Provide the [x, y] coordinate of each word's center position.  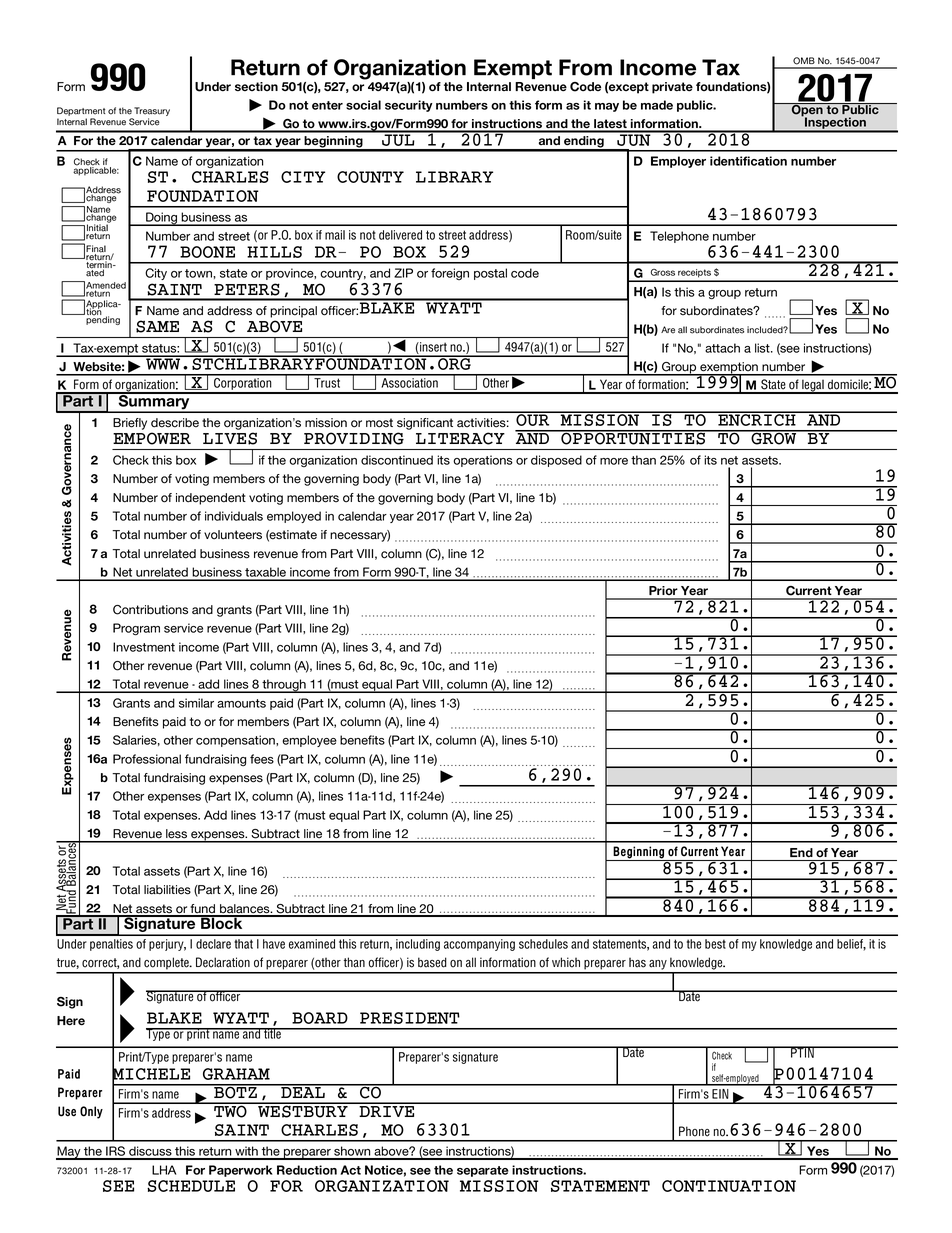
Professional [147, 759]
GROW [774, 438]
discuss [150, 1152]
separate [483, 1171]
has [637, 962]
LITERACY [460, 438]
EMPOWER [152, 438]
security [409, 106]
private [672, 88]
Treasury [152, 113]
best [715, 944]
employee [309, 741]
